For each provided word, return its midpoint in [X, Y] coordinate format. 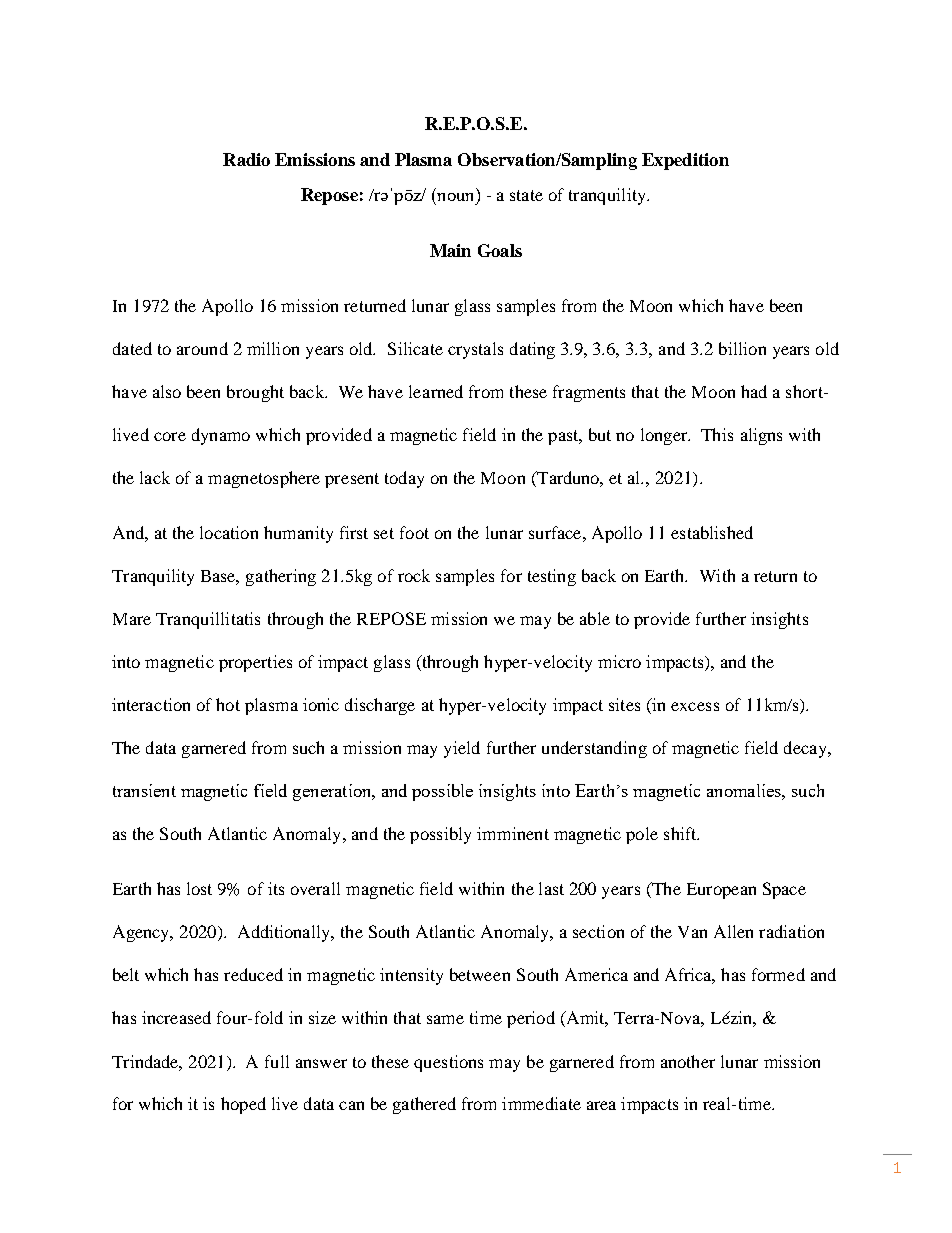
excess [695, 706]
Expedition [685, 161]
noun [455, 197]
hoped [243, 1105]
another [688, 1061]
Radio [246, 159]
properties [255, 663]
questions [448, 1063]
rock [414, 575]
